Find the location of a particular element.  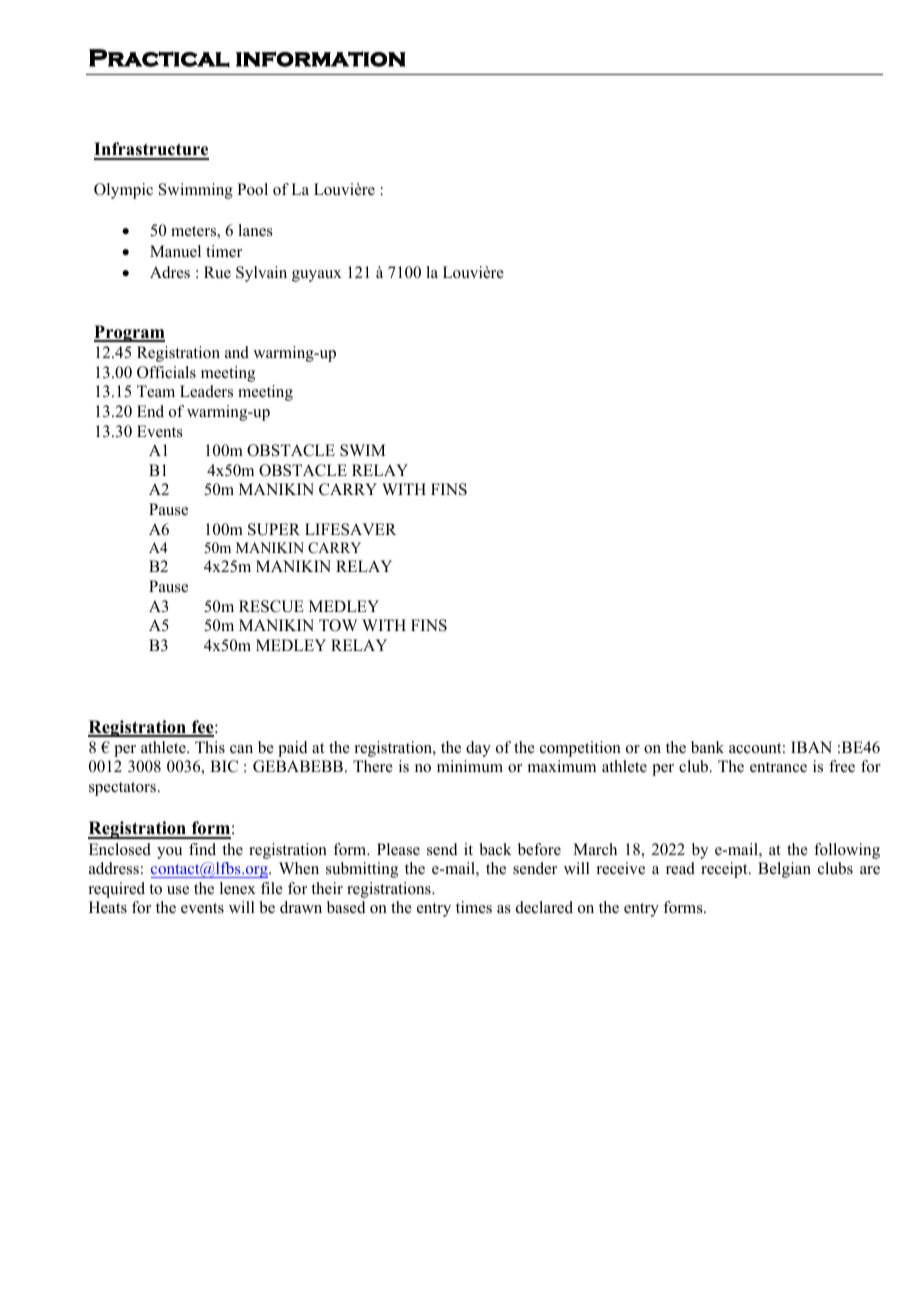

SUPER is located at coordinates (274, 529).
